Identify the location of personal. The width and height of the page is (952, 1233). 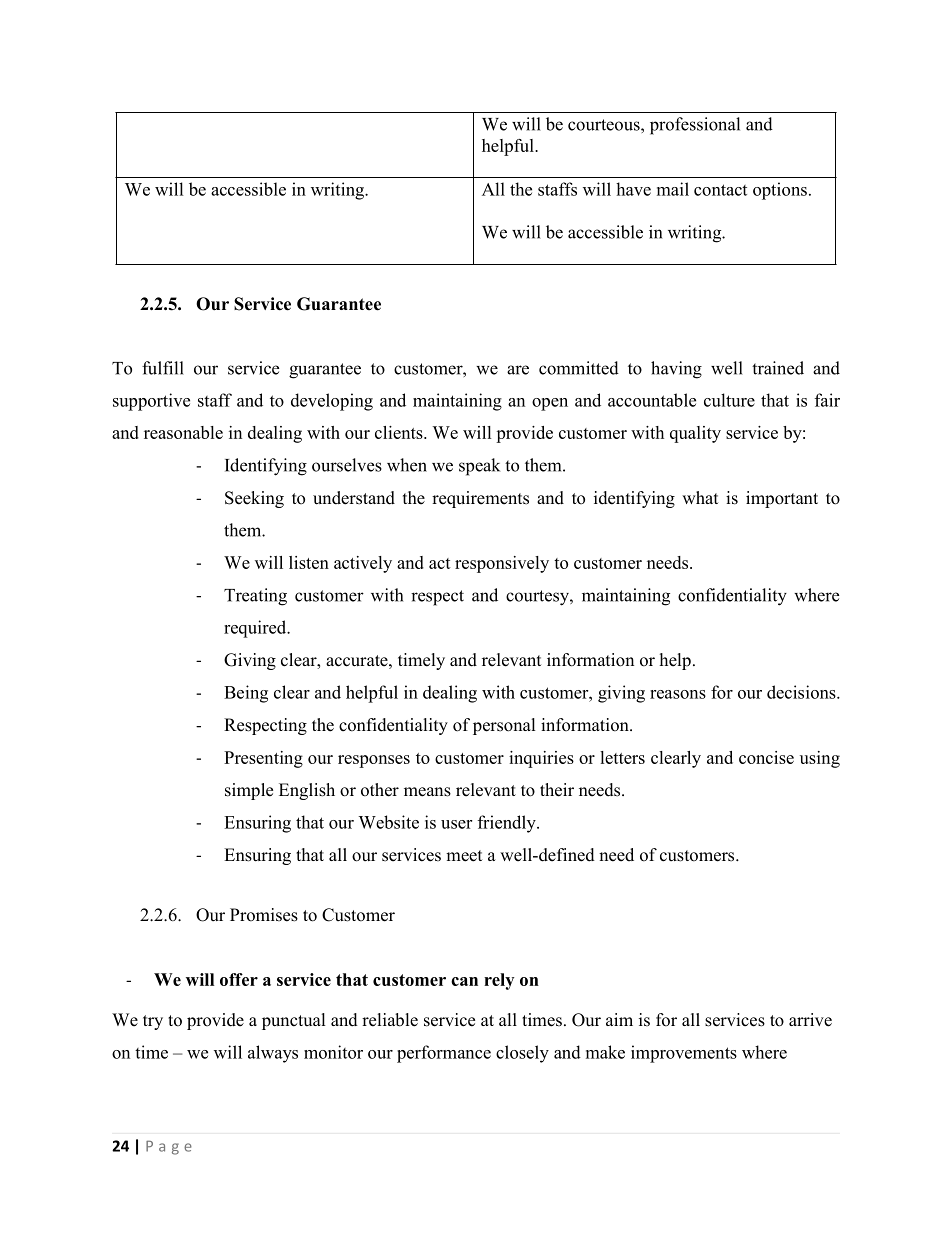
(504, 726).
